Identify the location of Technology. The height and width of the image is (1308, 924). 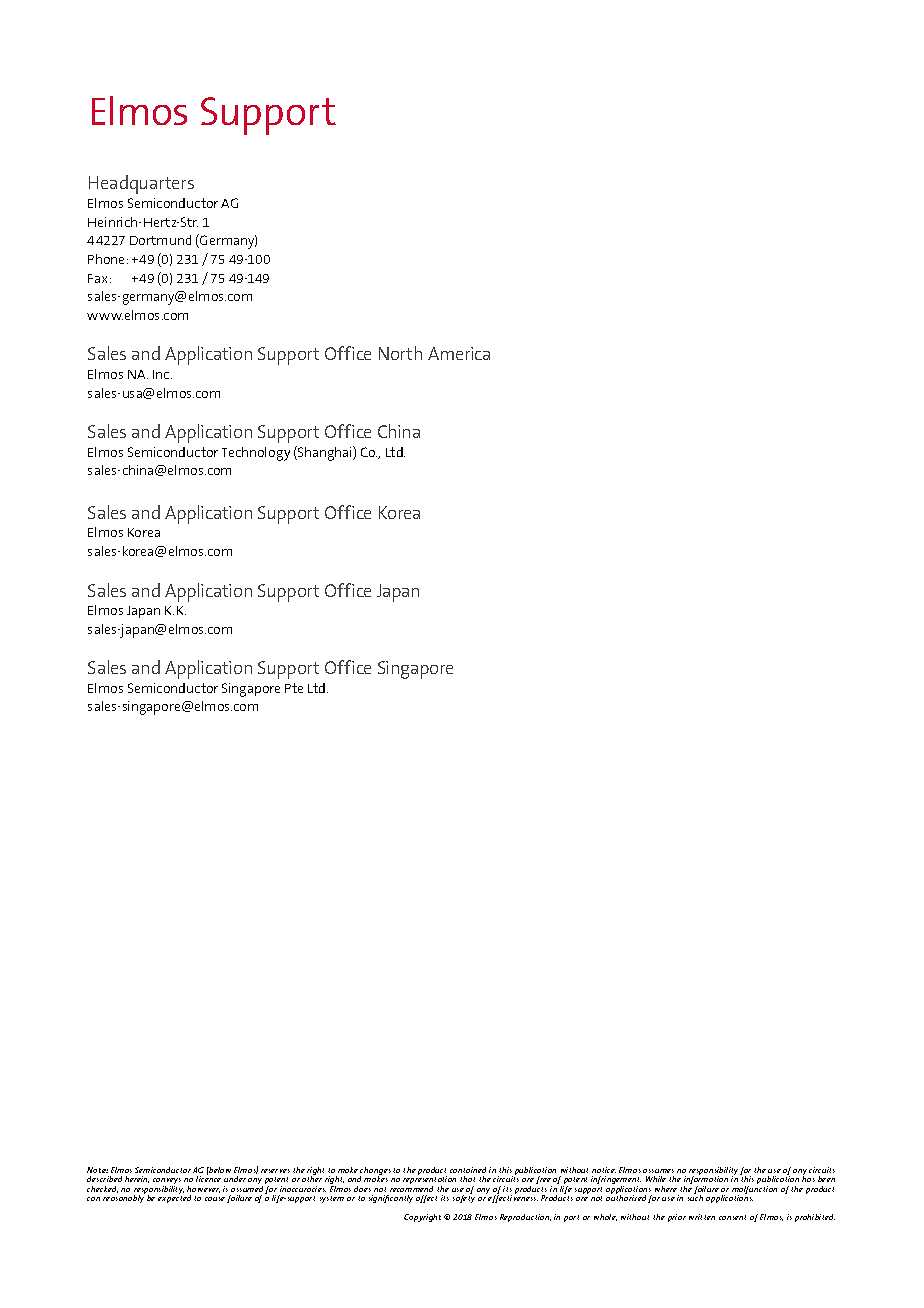
(256, 454).
